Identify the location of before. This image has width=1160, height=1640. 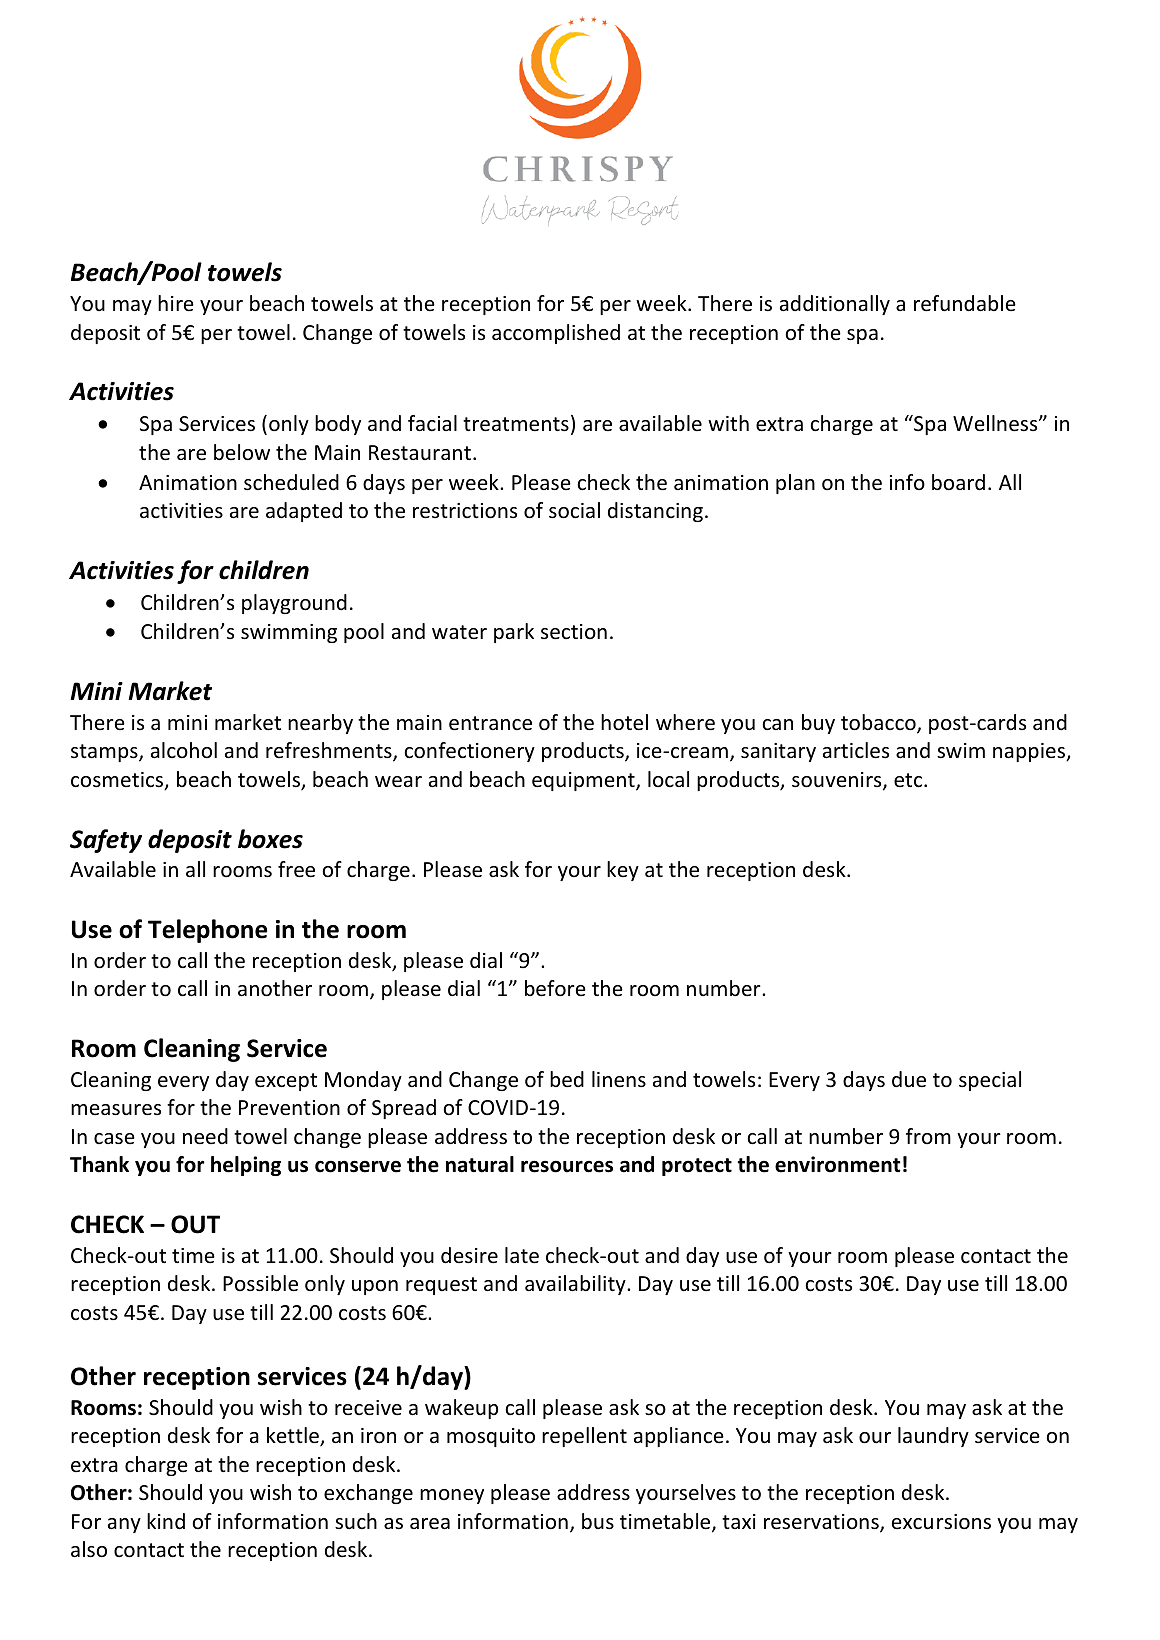
(555, 988).
